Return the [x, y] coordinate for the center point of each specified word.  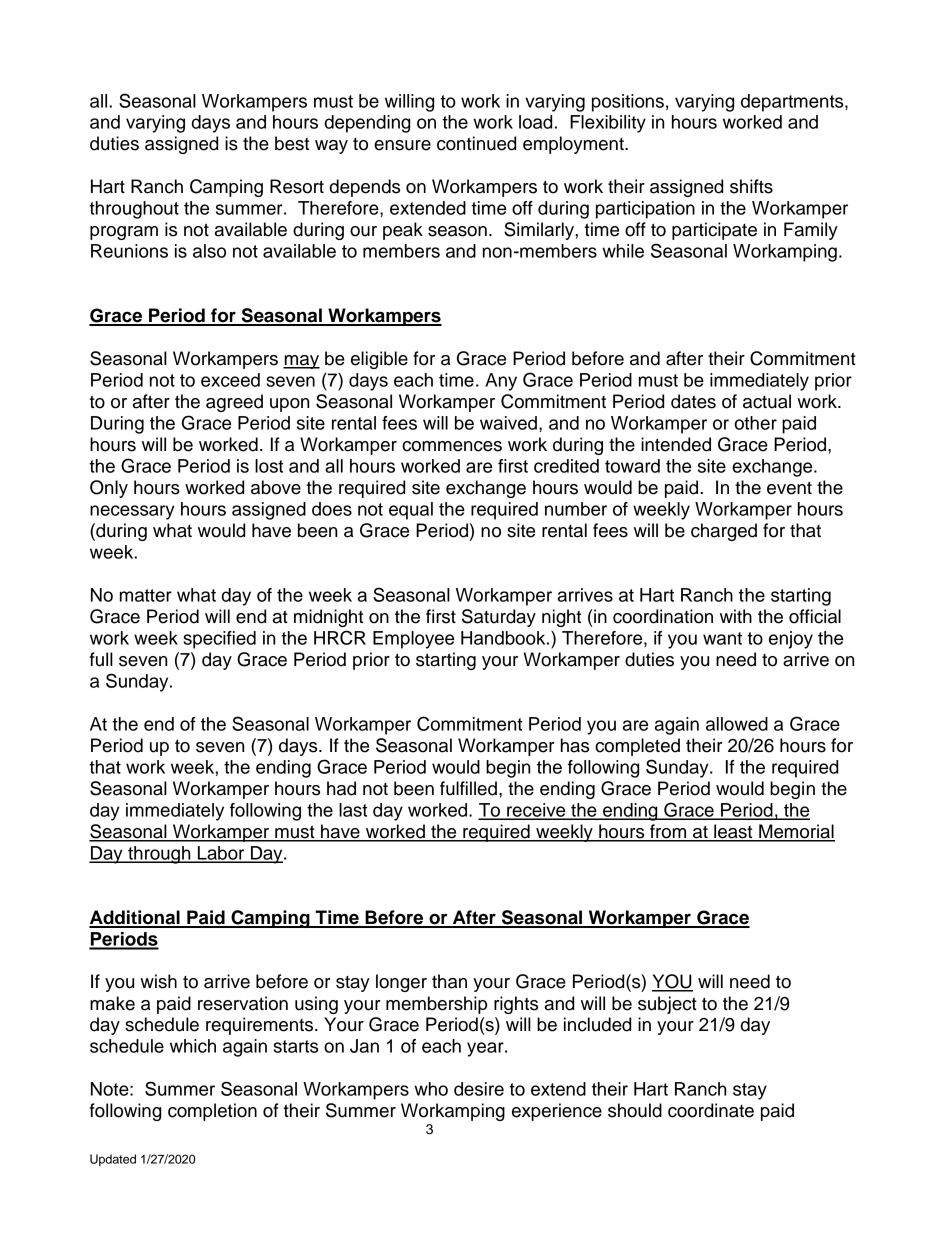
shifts [751, 186]
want [722, 638]
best [292, 143]
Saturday [499, 618]
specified [219, 640]
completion [212, 1112]
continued [476, 143]
